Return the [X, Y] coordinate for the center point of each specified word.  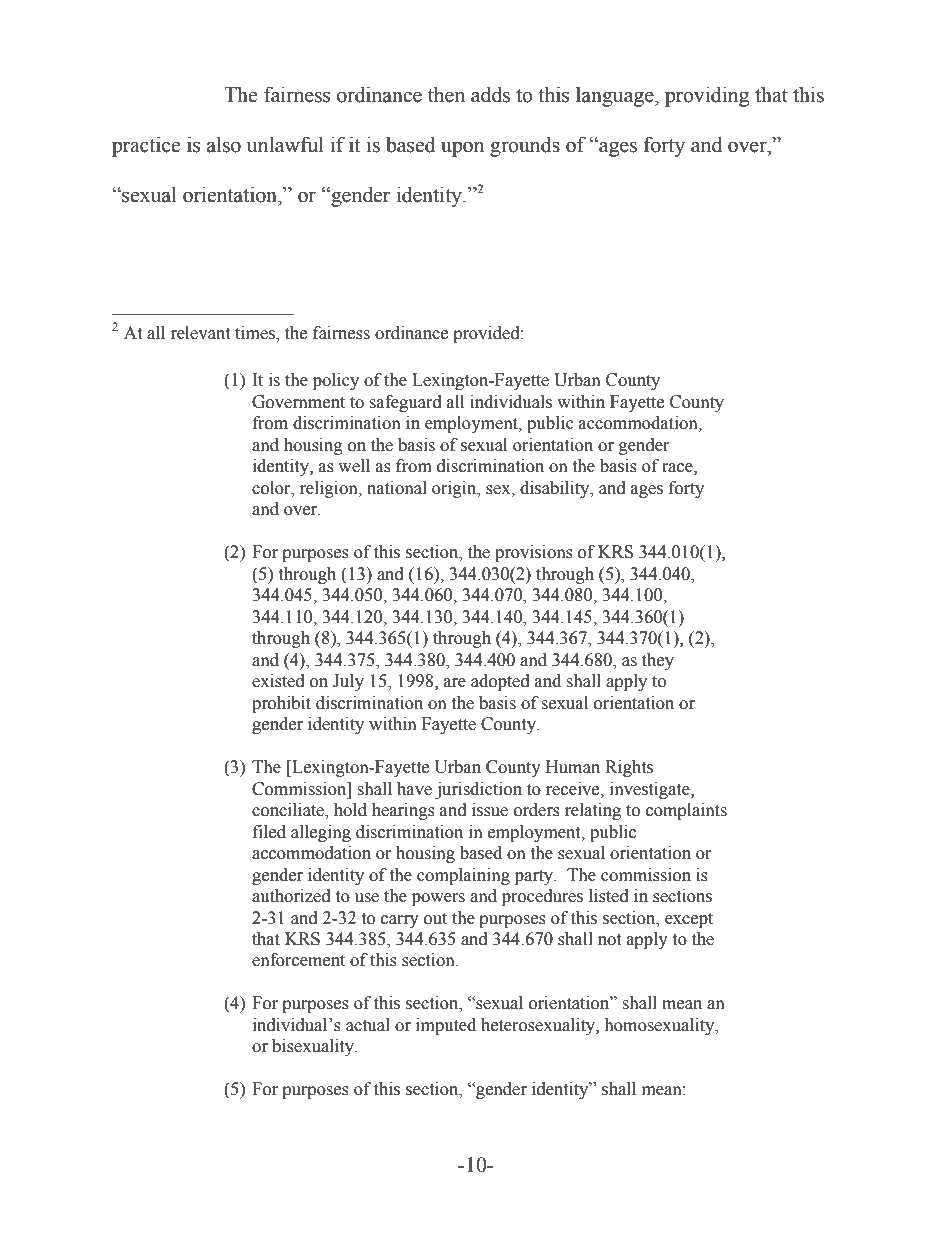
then [446, 94]
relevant [200, 333]
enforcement [298, 960]
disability [556, 489]
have [414, 789]
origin [455, 489]
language [616, 96]
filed [269, 832]
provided [487, 334]
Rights [629, 768]
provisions [534, 553]
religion [330, 489]
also [224, 144]
